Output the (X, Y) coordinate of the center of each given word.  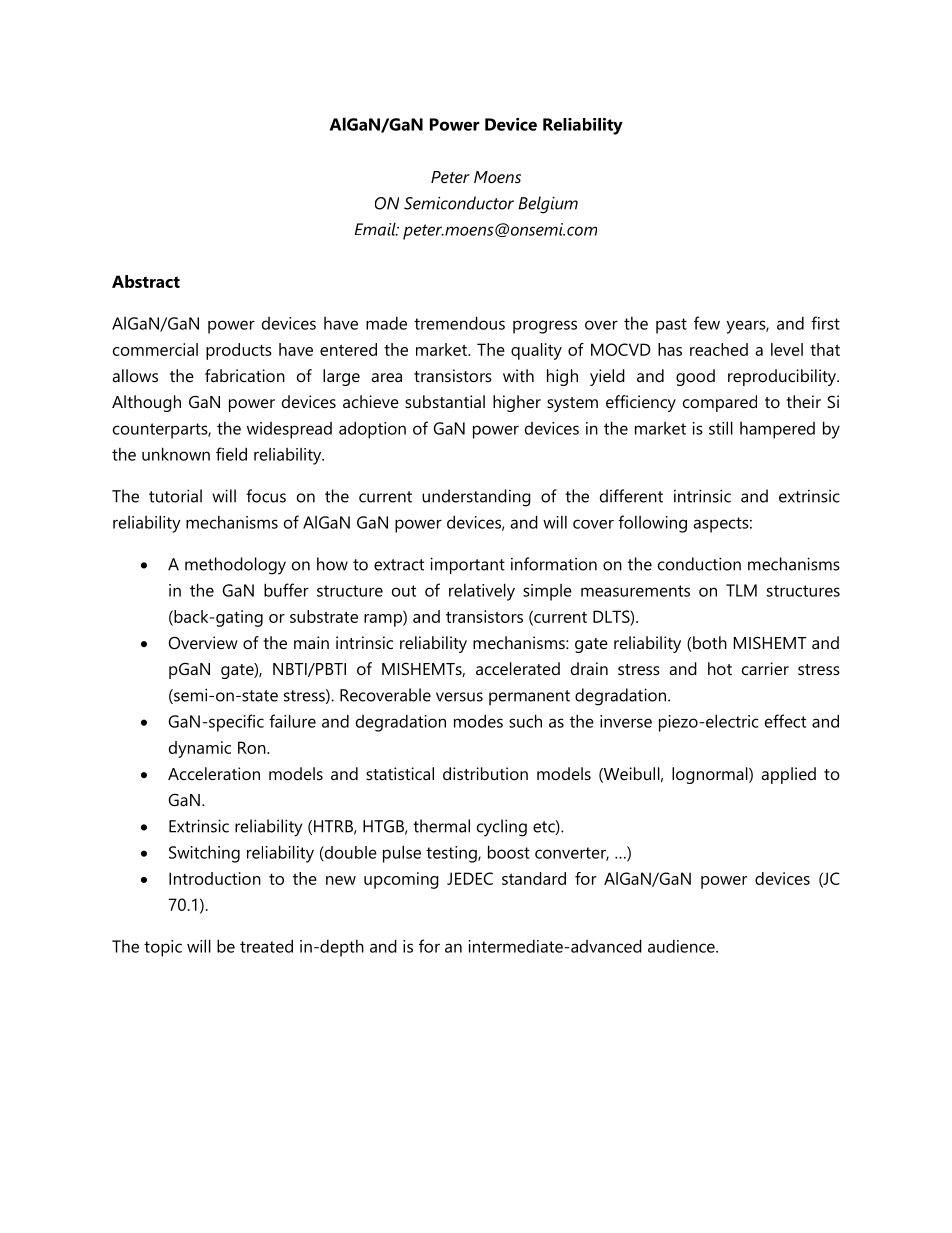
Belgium (548, 205)
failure (292, 721)
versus (459, 697)
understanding (476, 498)
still (721, 428)
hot (720, 668)
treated (266, 946)
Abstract (146, 281)
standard (534, 878)
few (707, 323)
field (231, 454)
